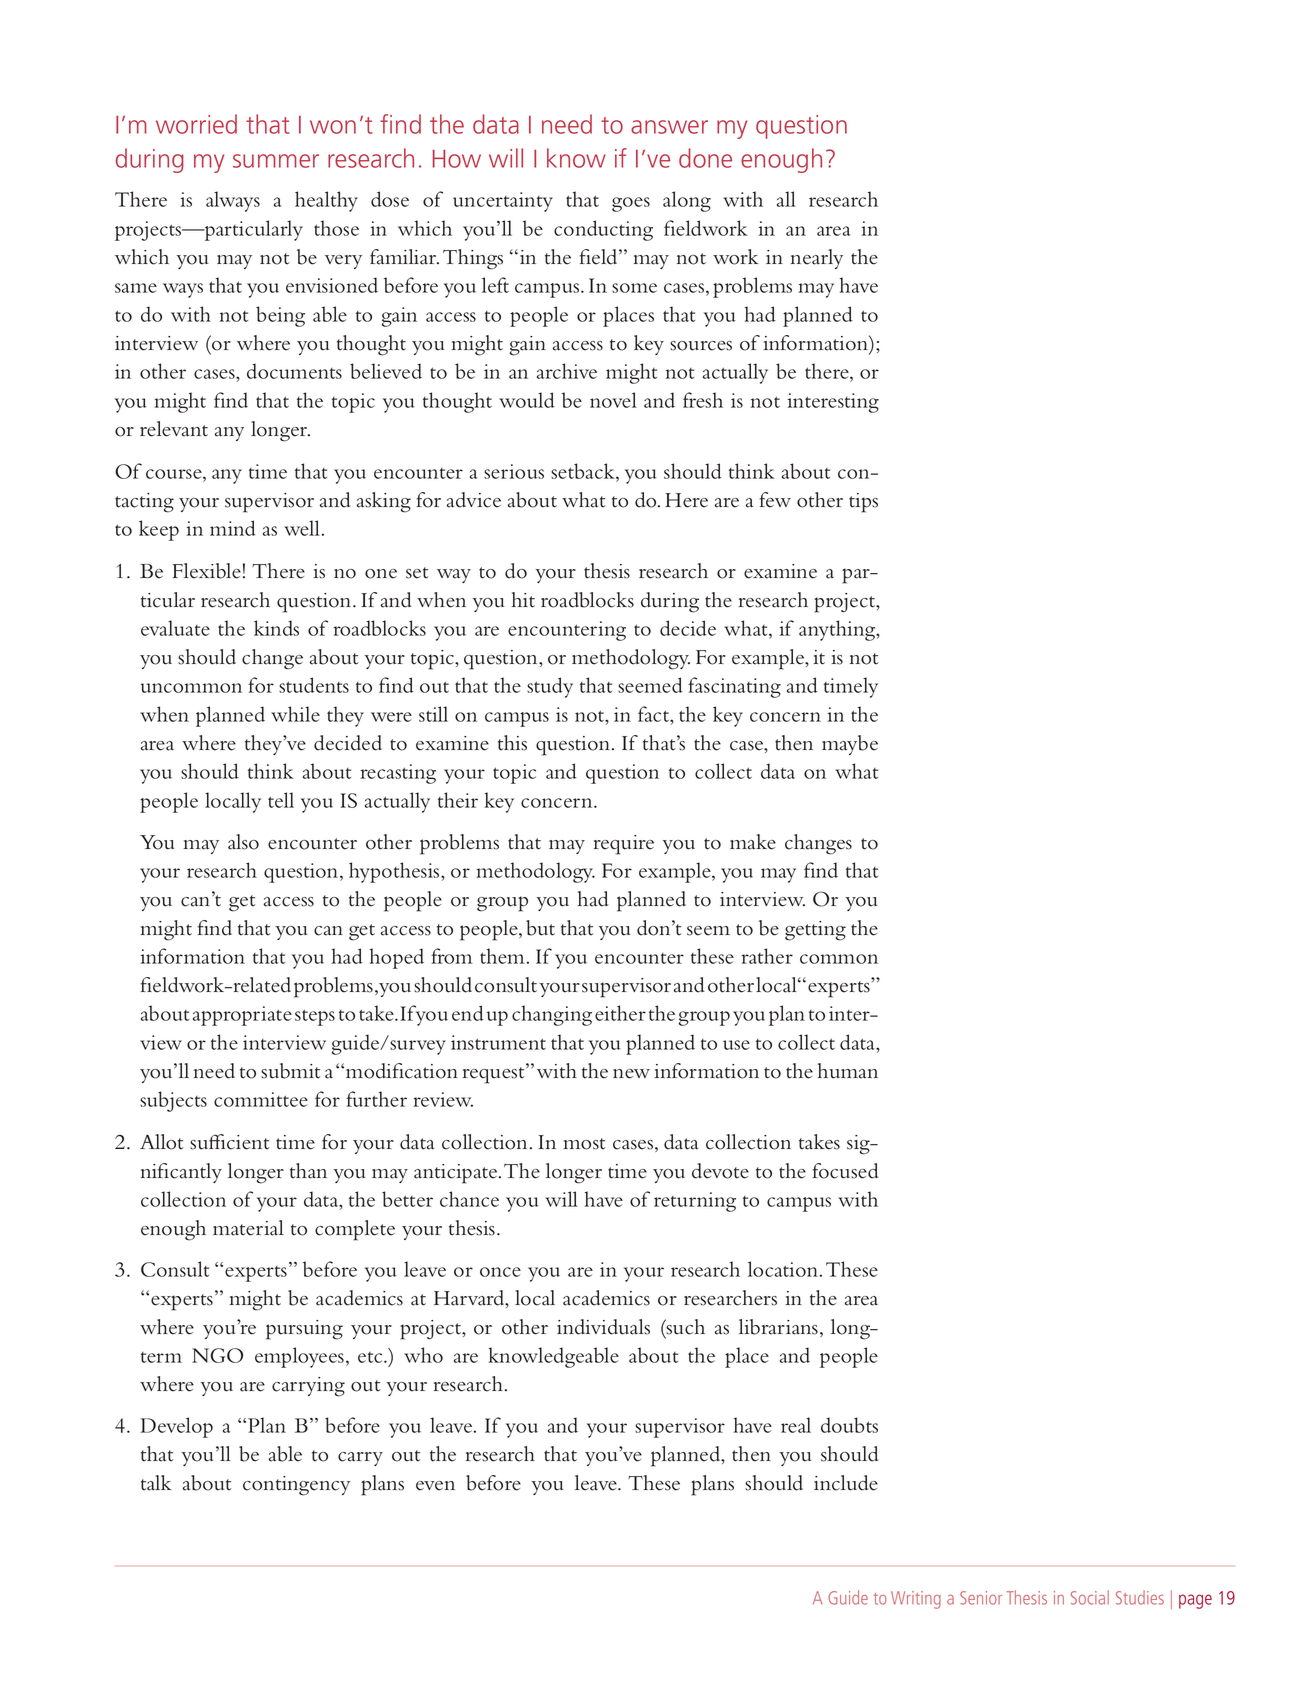  I want to click on setback, so click(584, 471).
